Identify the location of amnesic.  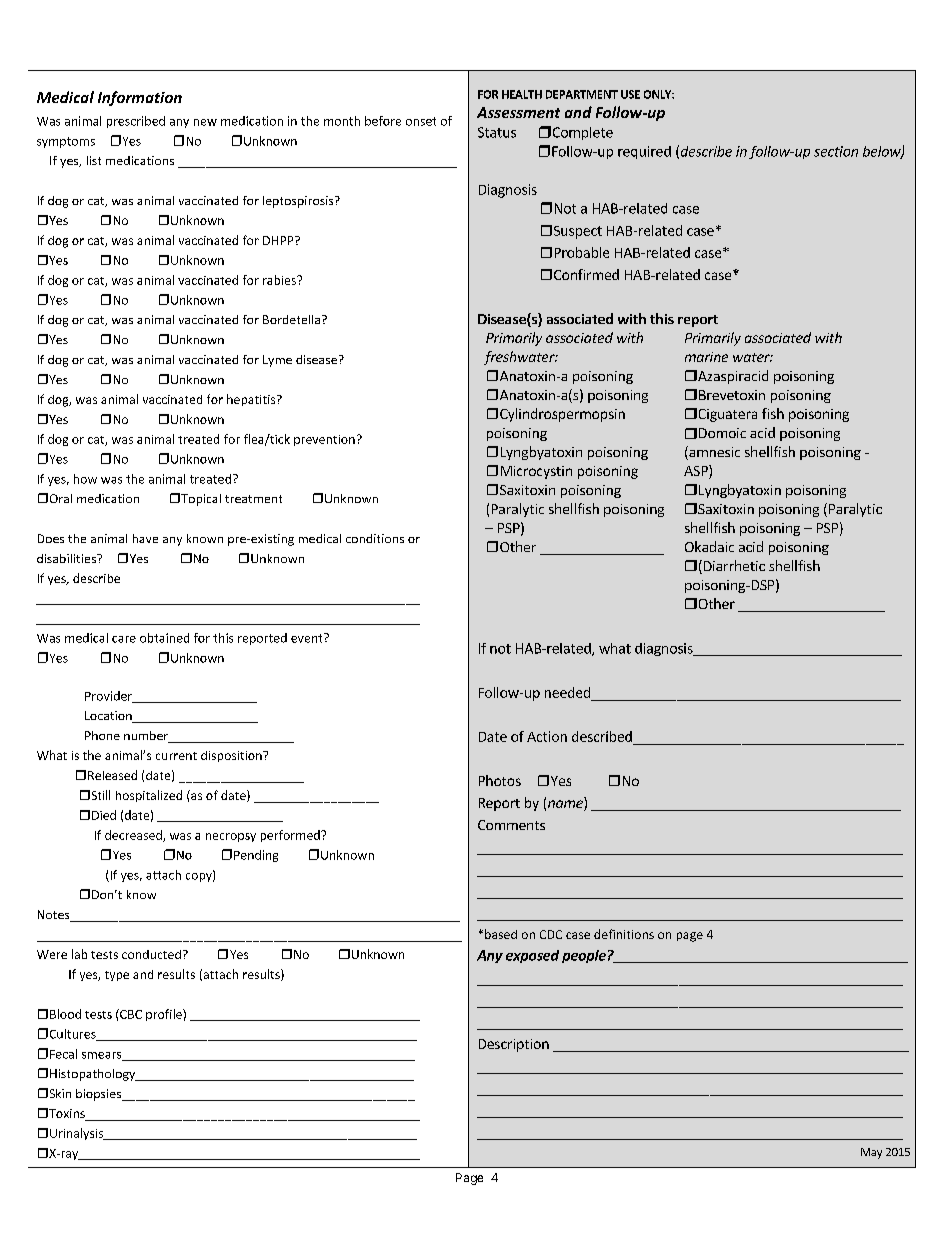
(713, 453).
